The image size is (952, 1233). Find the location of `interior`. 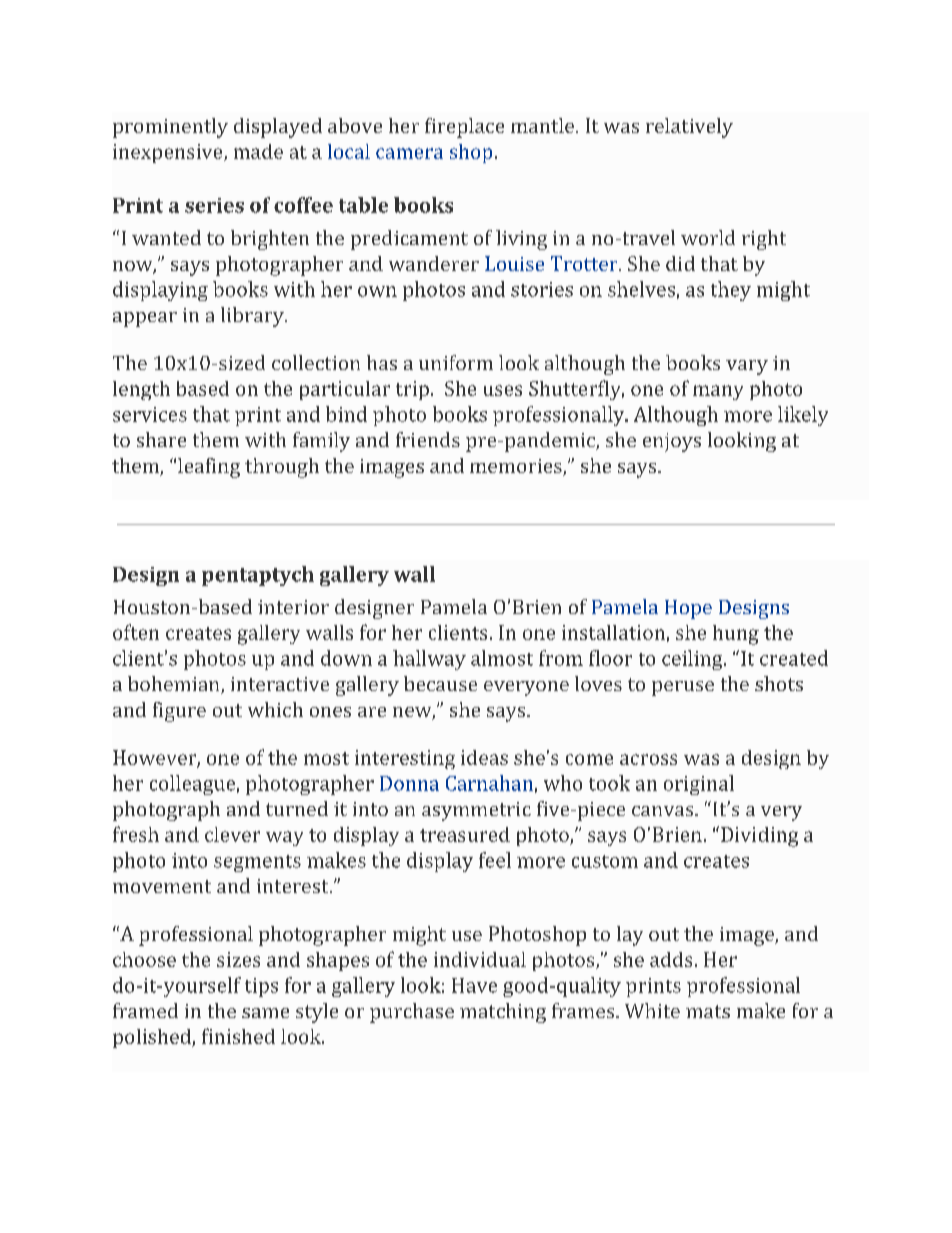

interior is located at coordinates (293, 607).
